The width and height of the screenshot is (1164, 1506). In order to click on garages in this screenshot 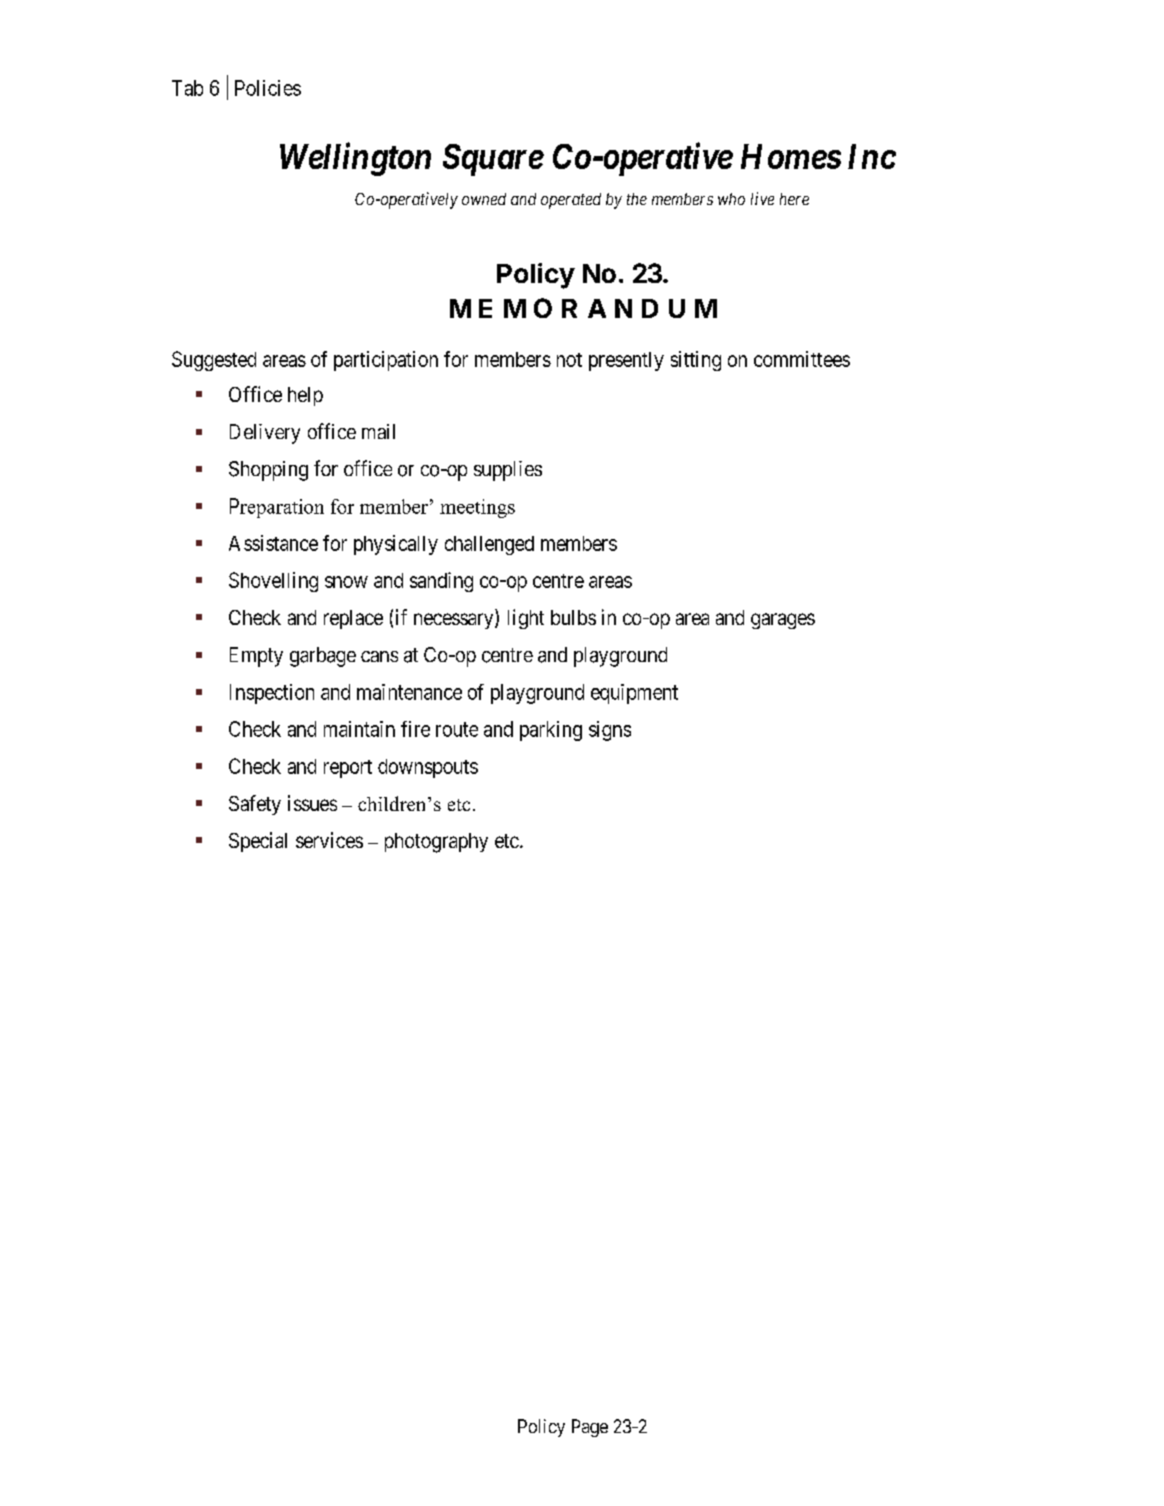, I will do `click(783, 621)`.
